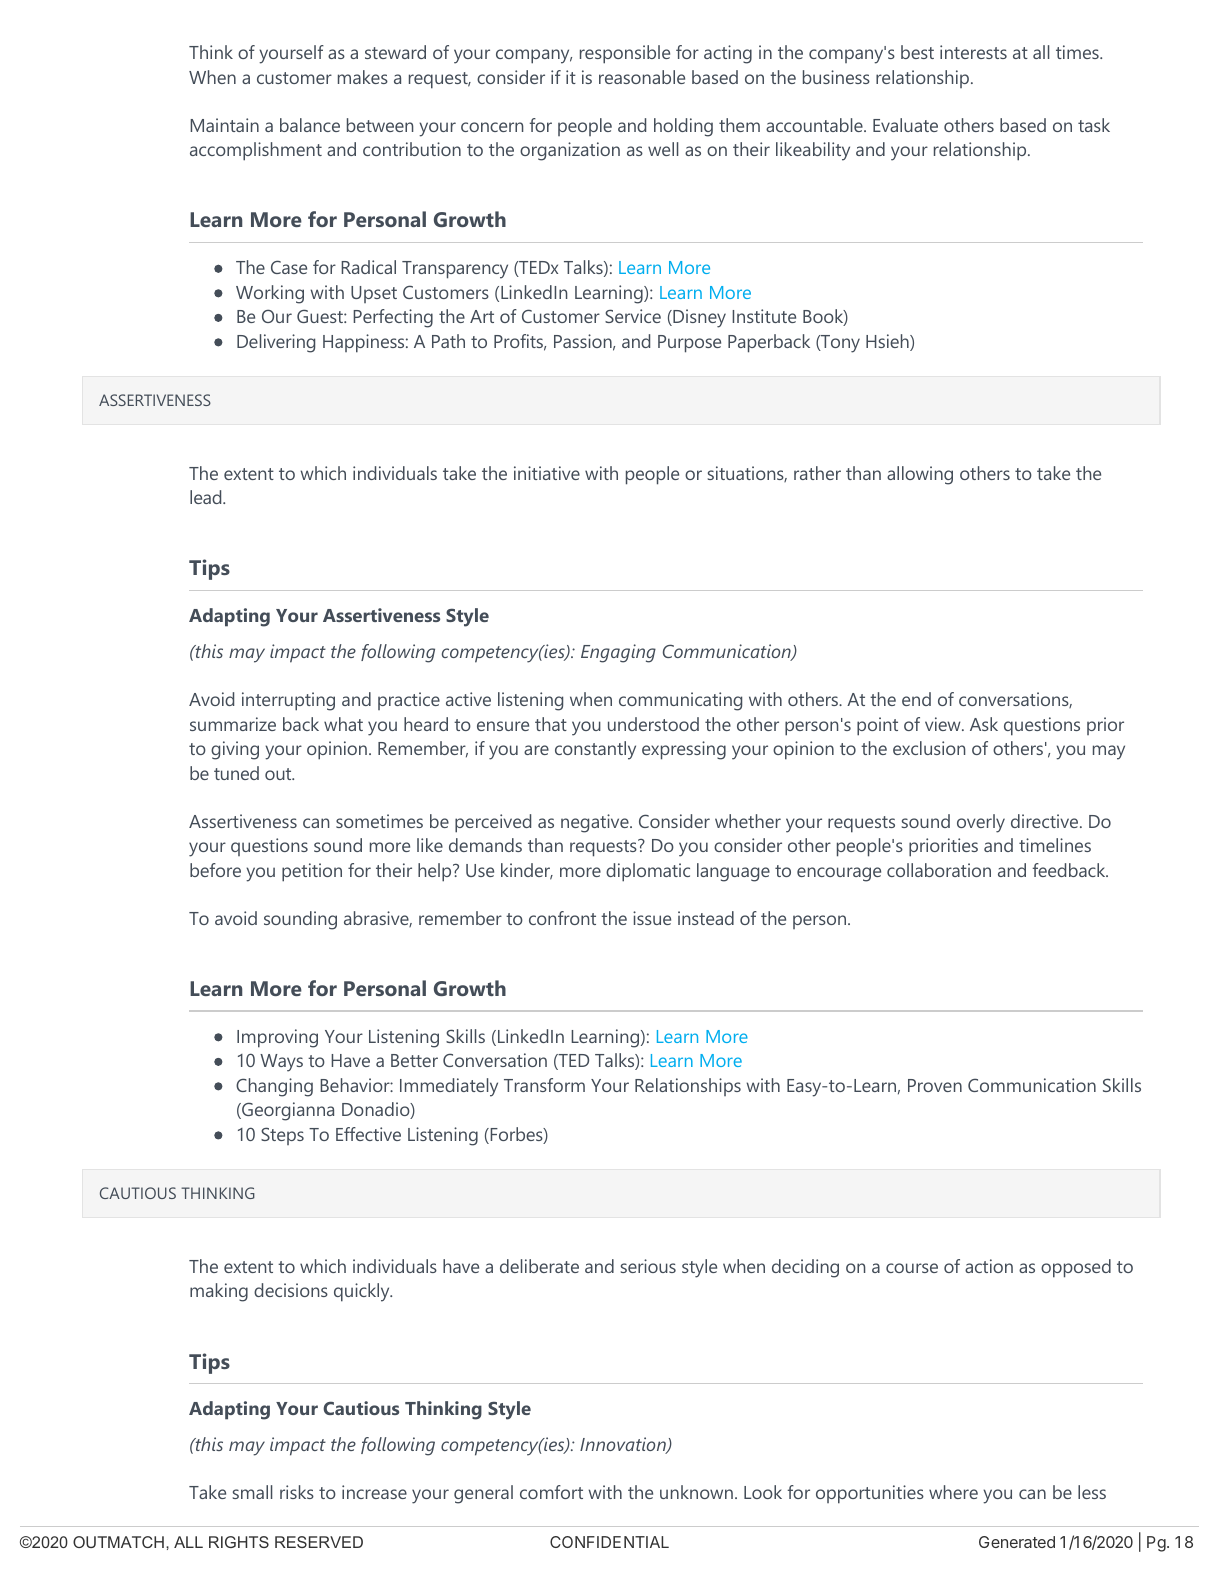 Image resolution: width=1219 pixels, height=1578 pixels. I want to click on Hsieh, so click(888, 342).
